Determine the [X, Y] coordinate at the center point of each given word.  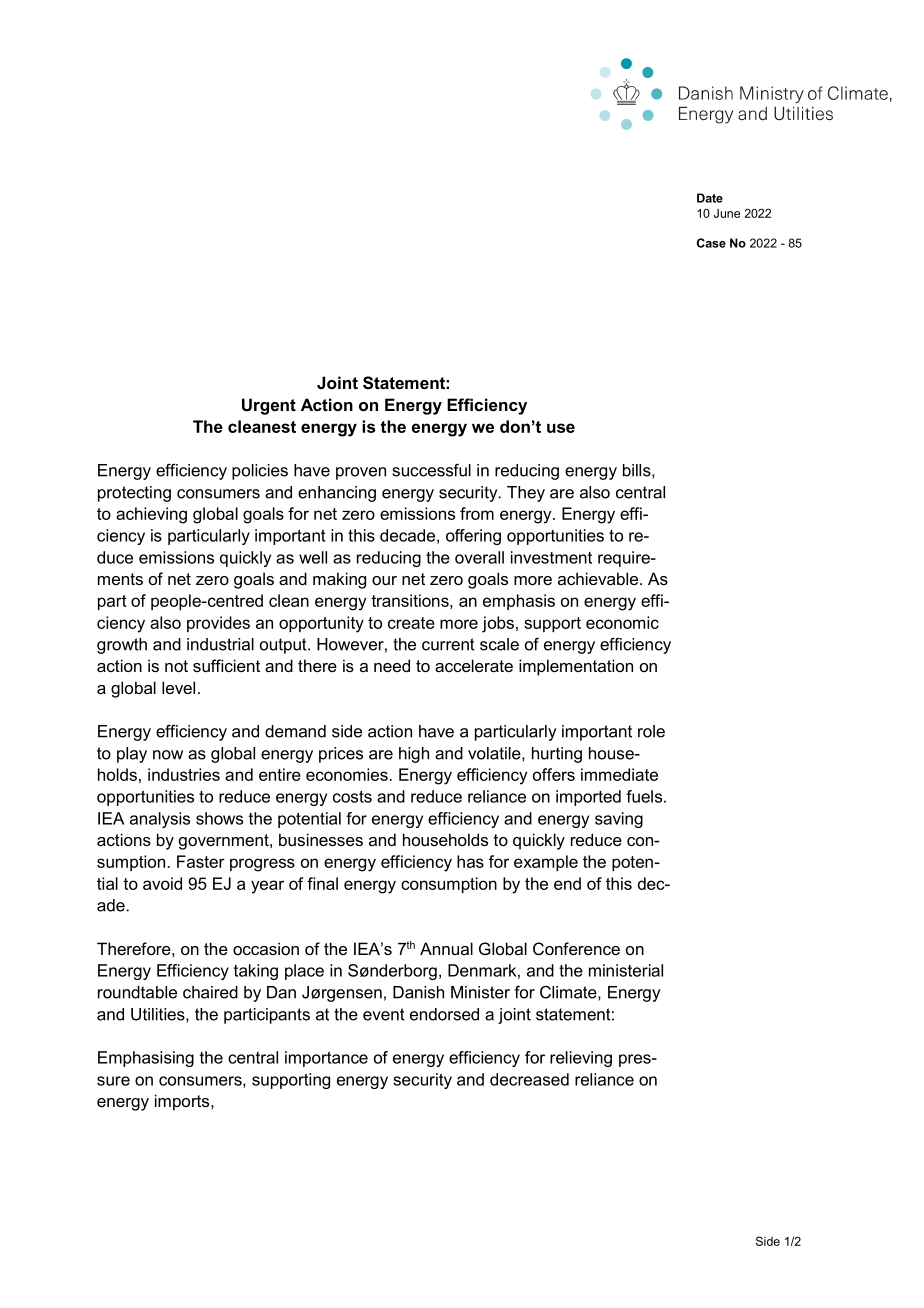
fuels [644, 796]
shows [219, 818]
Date [710, 198]
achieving [151, 515]
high [414, 755]
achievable [599, 578]
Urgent [269, 406]
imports [183, 1102]
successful [432, 470]
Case [711, 243]
